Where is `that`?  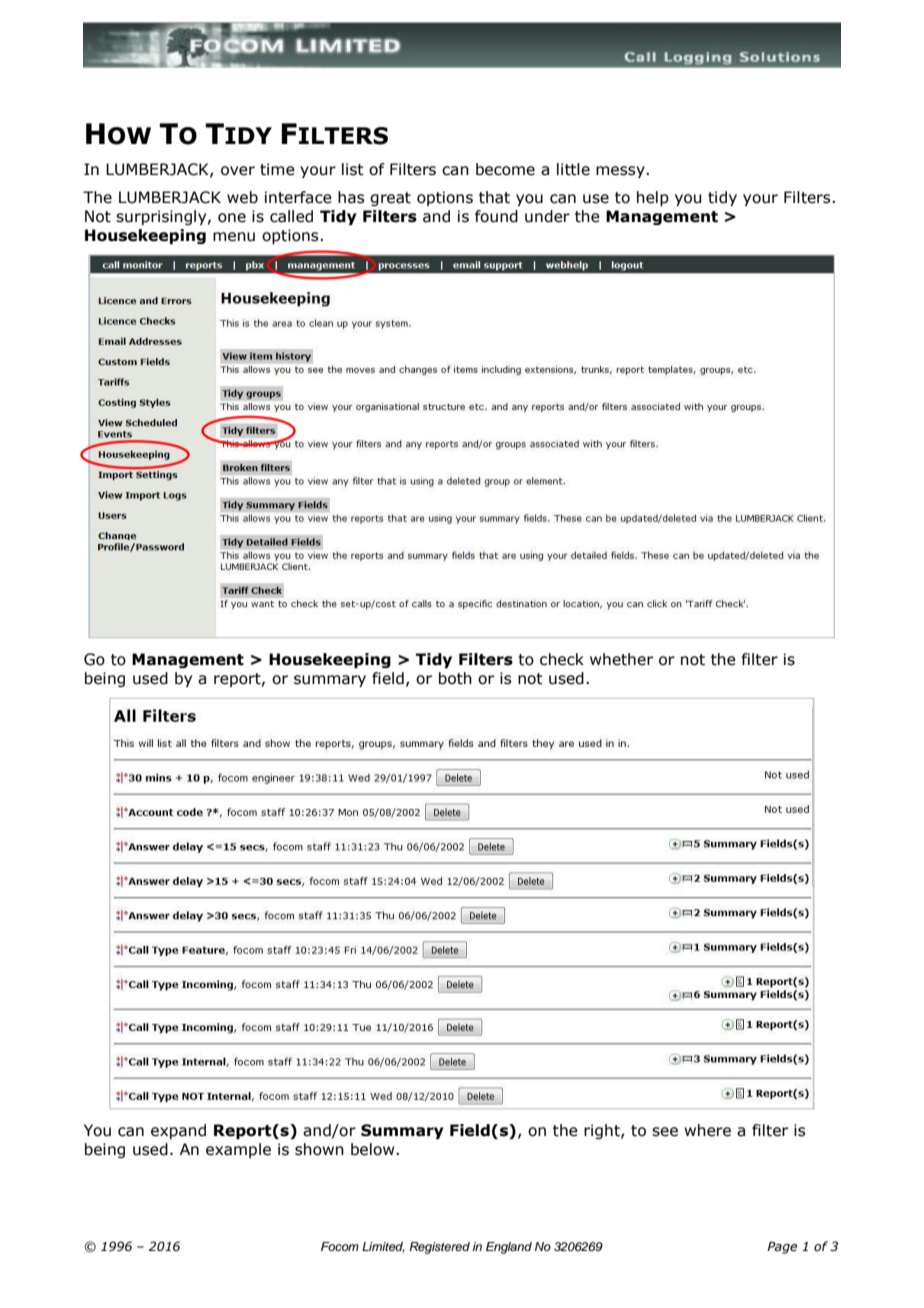
that is located at coordinates (494, 197).
